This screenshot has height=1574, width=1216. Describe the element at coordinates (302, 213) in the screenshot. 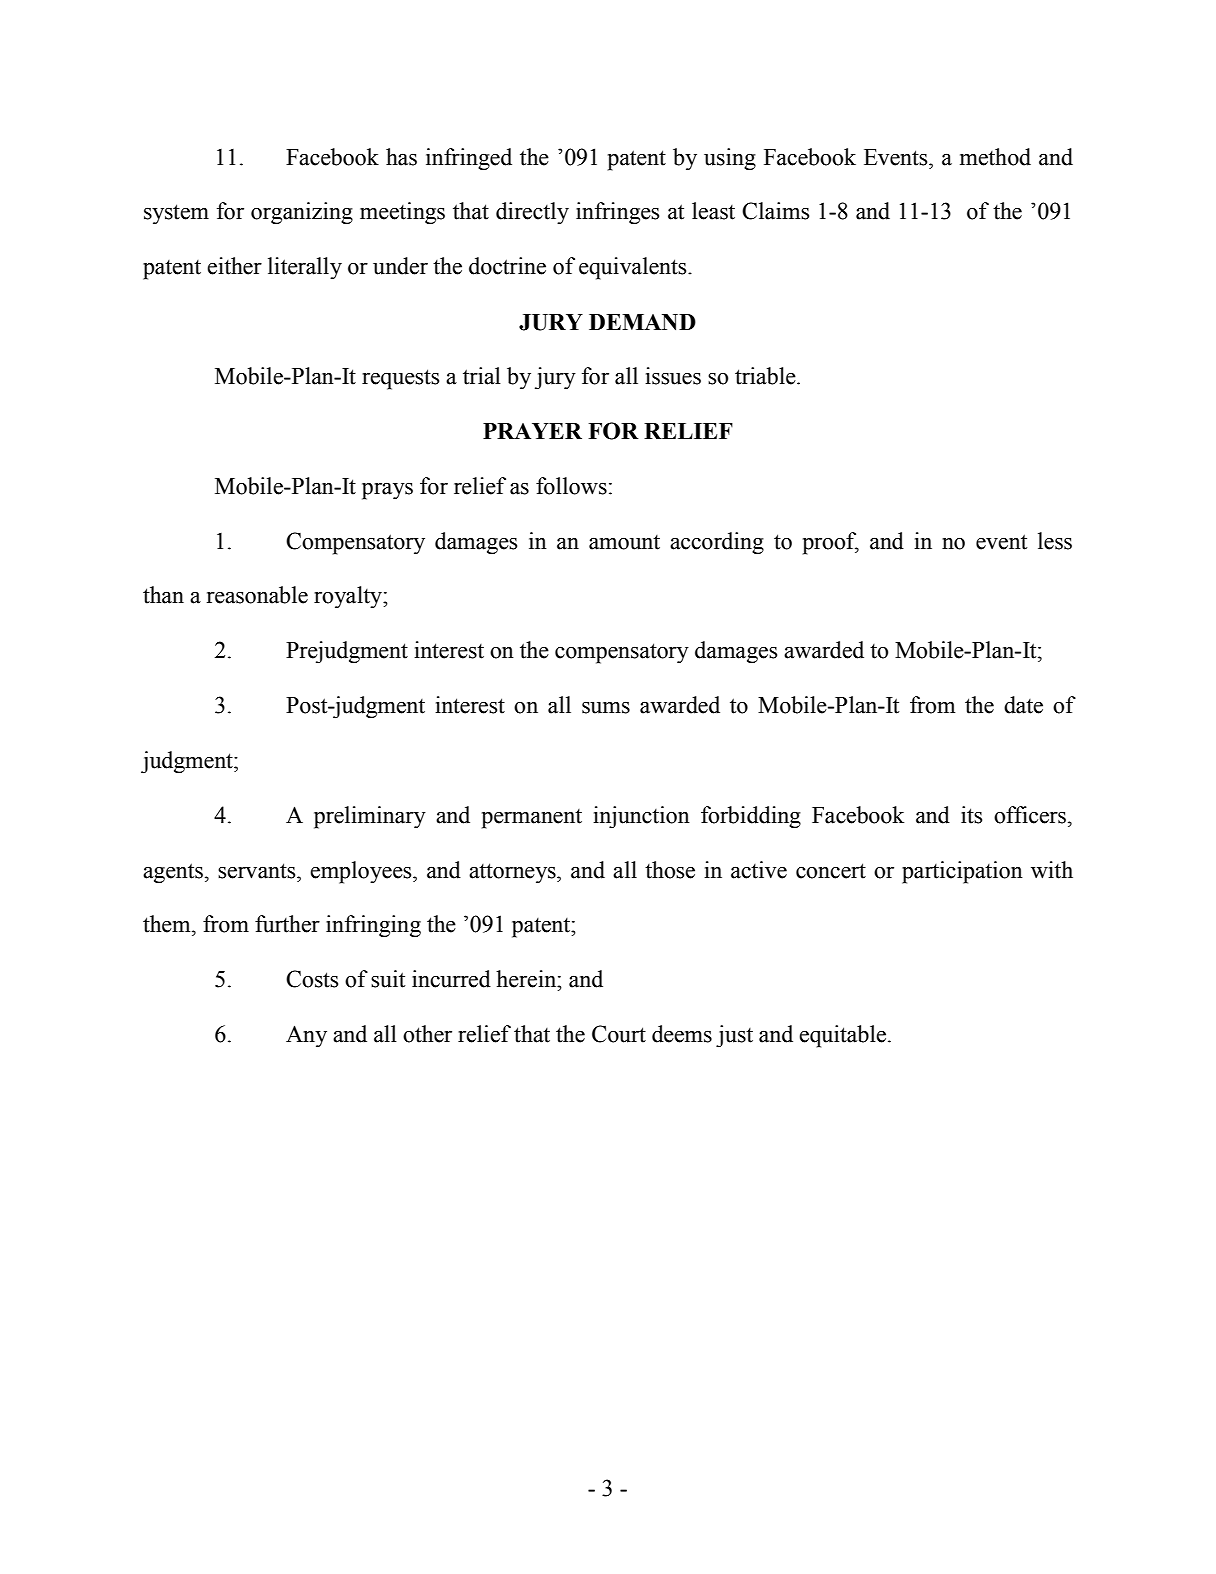

I see `organizing` at that location.
